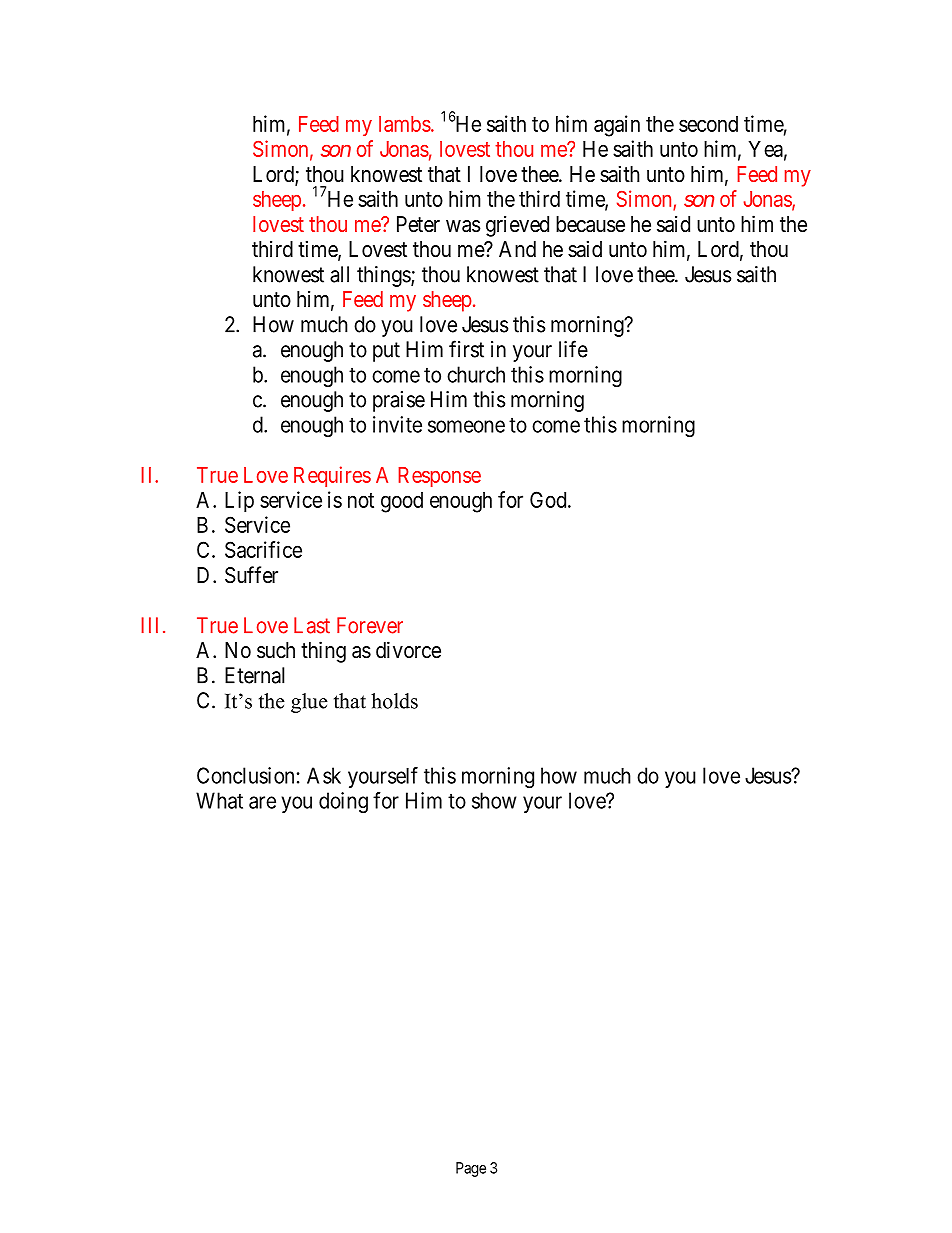  What do you see at coordinates (343, 802) in the screenshot?
I see `doing` at bounding box center [343, 802].
